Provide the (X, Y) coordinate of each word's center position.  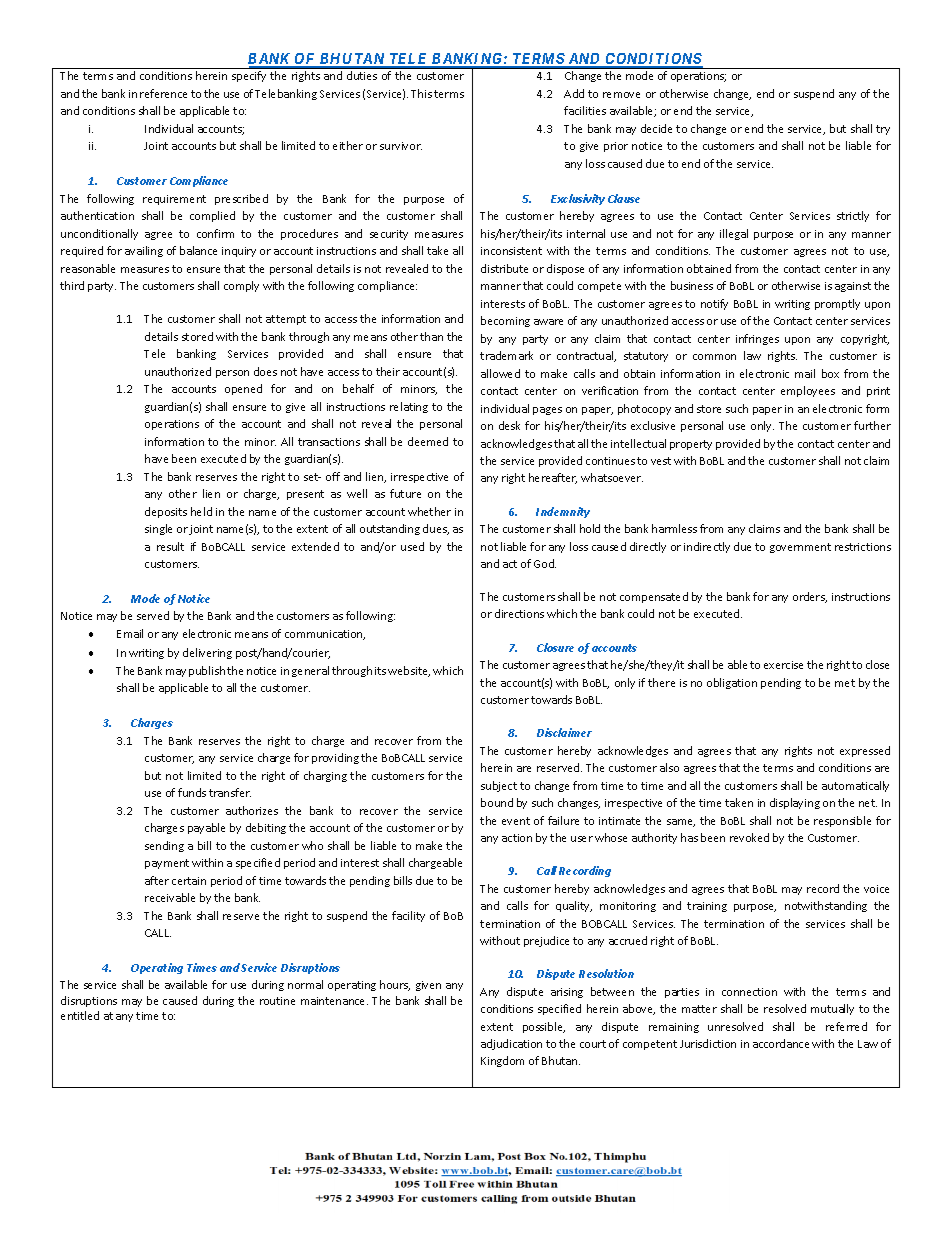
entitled (80, 1015)
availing (144, 251)
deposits (166, 512)
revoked (749, 837)
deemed (428, 441)
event (516, 821)
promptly (837, 304)
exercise (783, 665)
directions (519, 613)
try (883, 130)
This (421, 93)
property (691, 445)
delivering (207, 653)
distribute (504, 268)
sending (164, 846)
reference (163, 93)
